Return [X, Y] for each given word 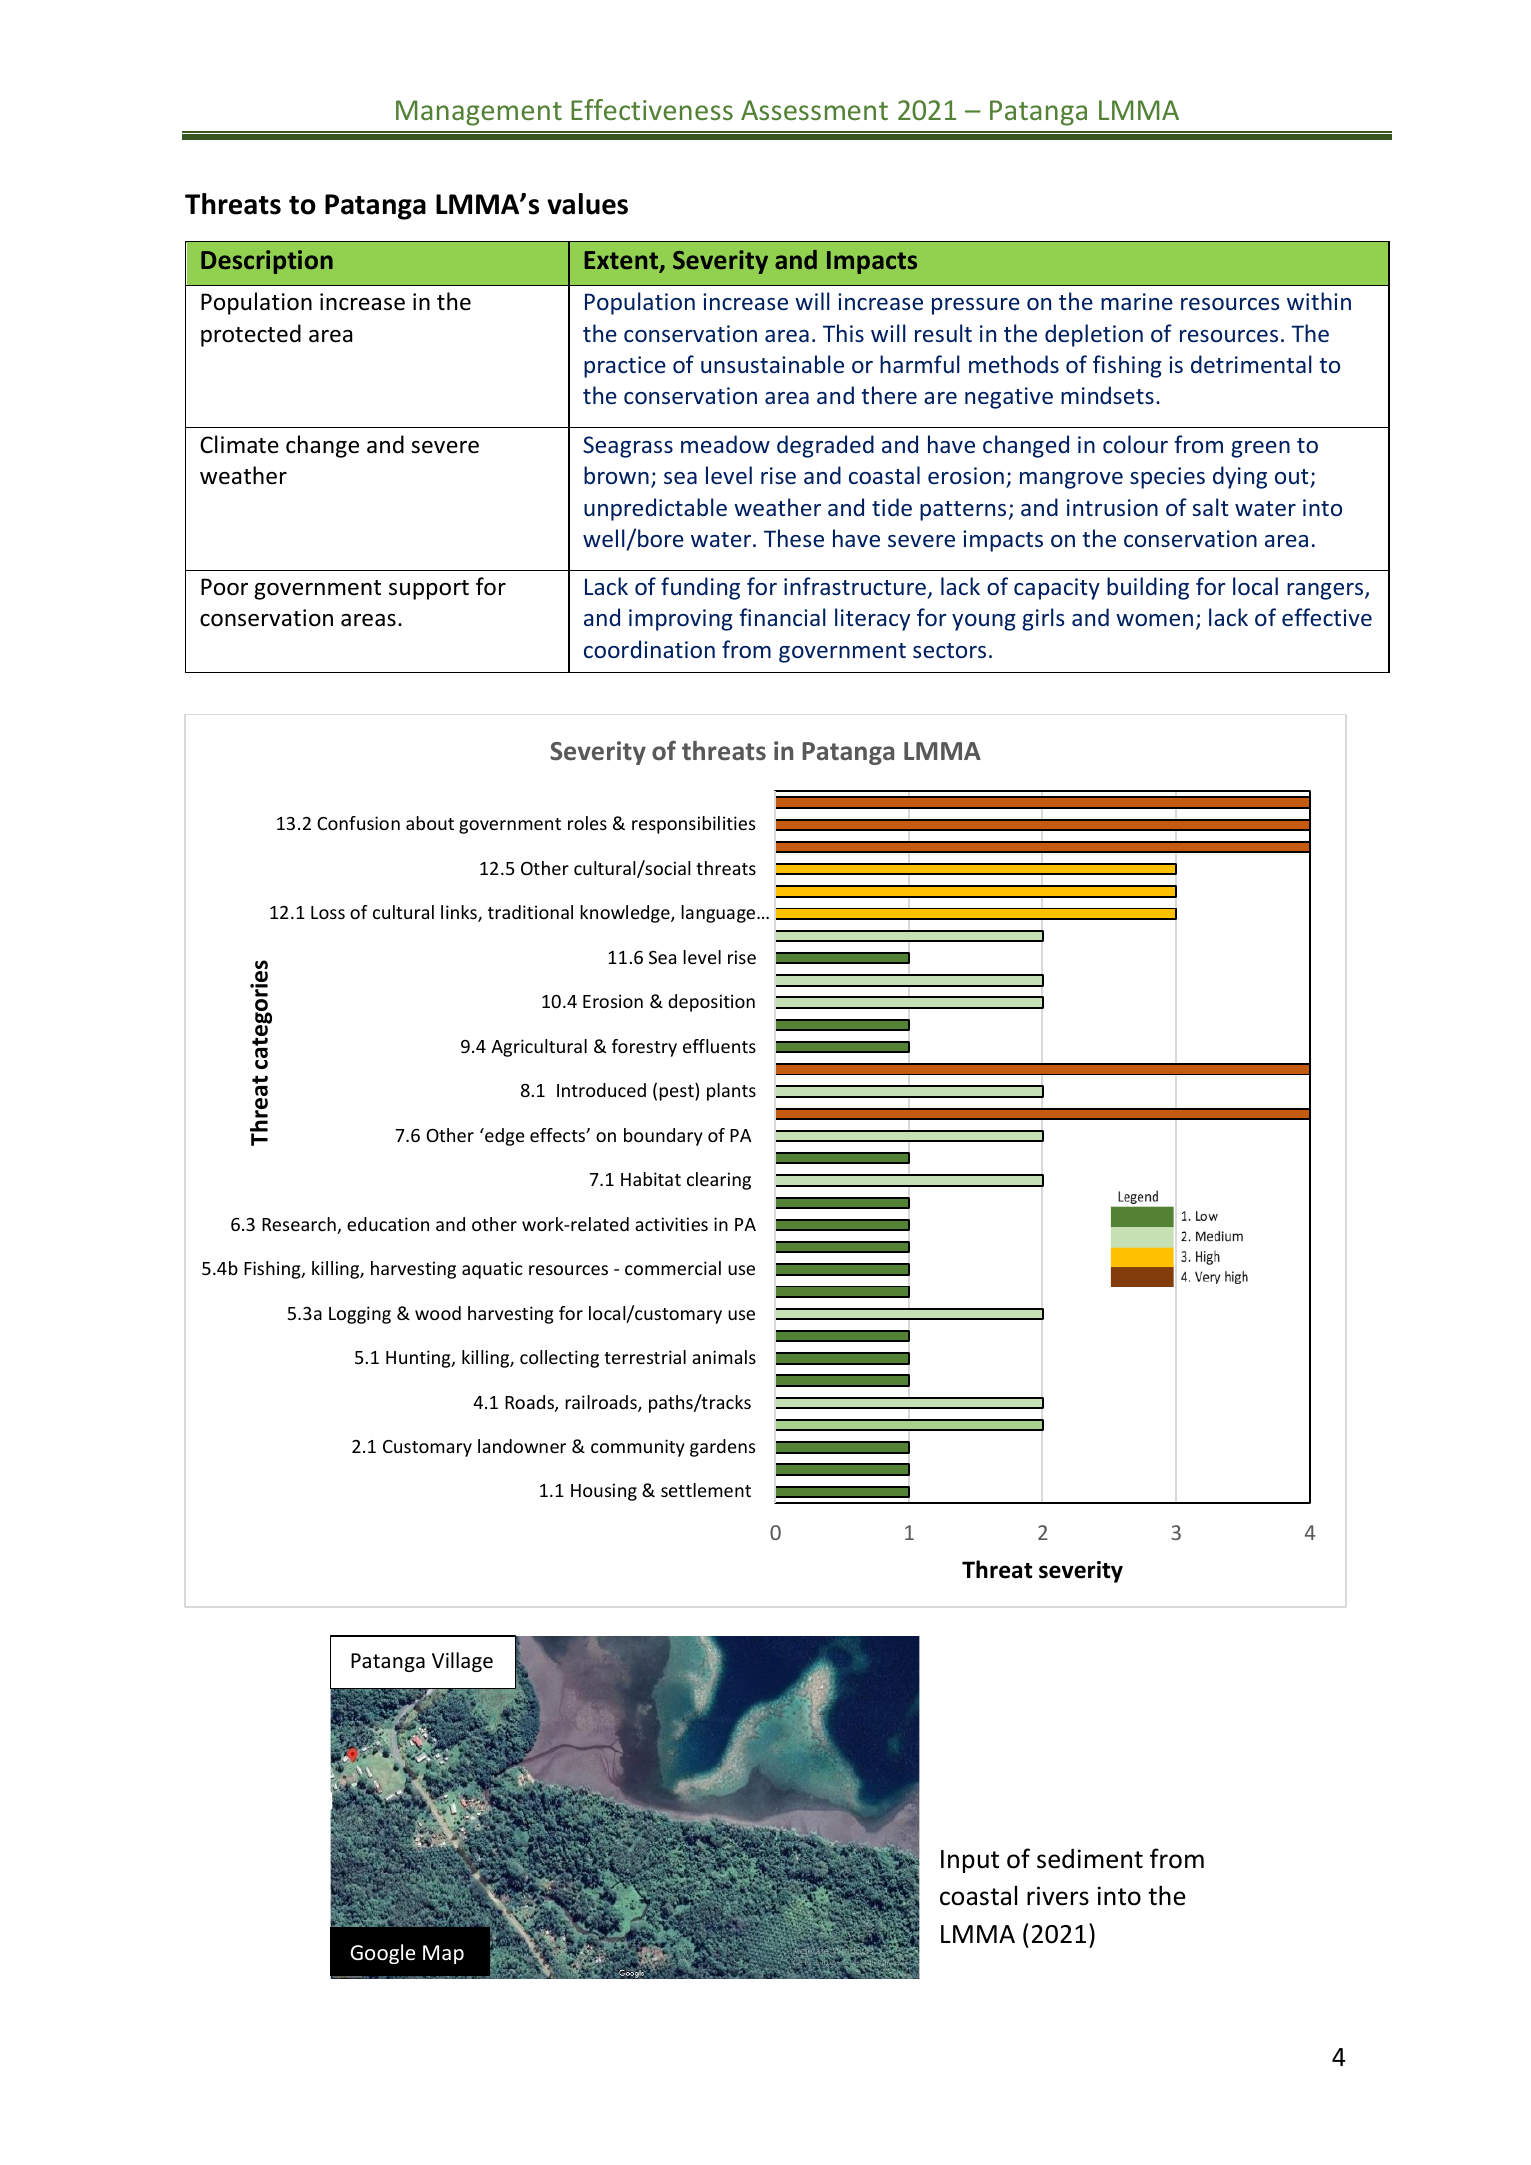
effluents [719, 1046]
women [1154, 620]
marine [1137, 301]
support [429, 590]
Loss [328, 912]
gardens [722, 1448]
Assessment [814, 110]
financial [783, 617]
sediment [1090, 1858]
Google [382, 1954]
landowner [522, 1446]
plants [731, 1092]
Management [479, 113]
